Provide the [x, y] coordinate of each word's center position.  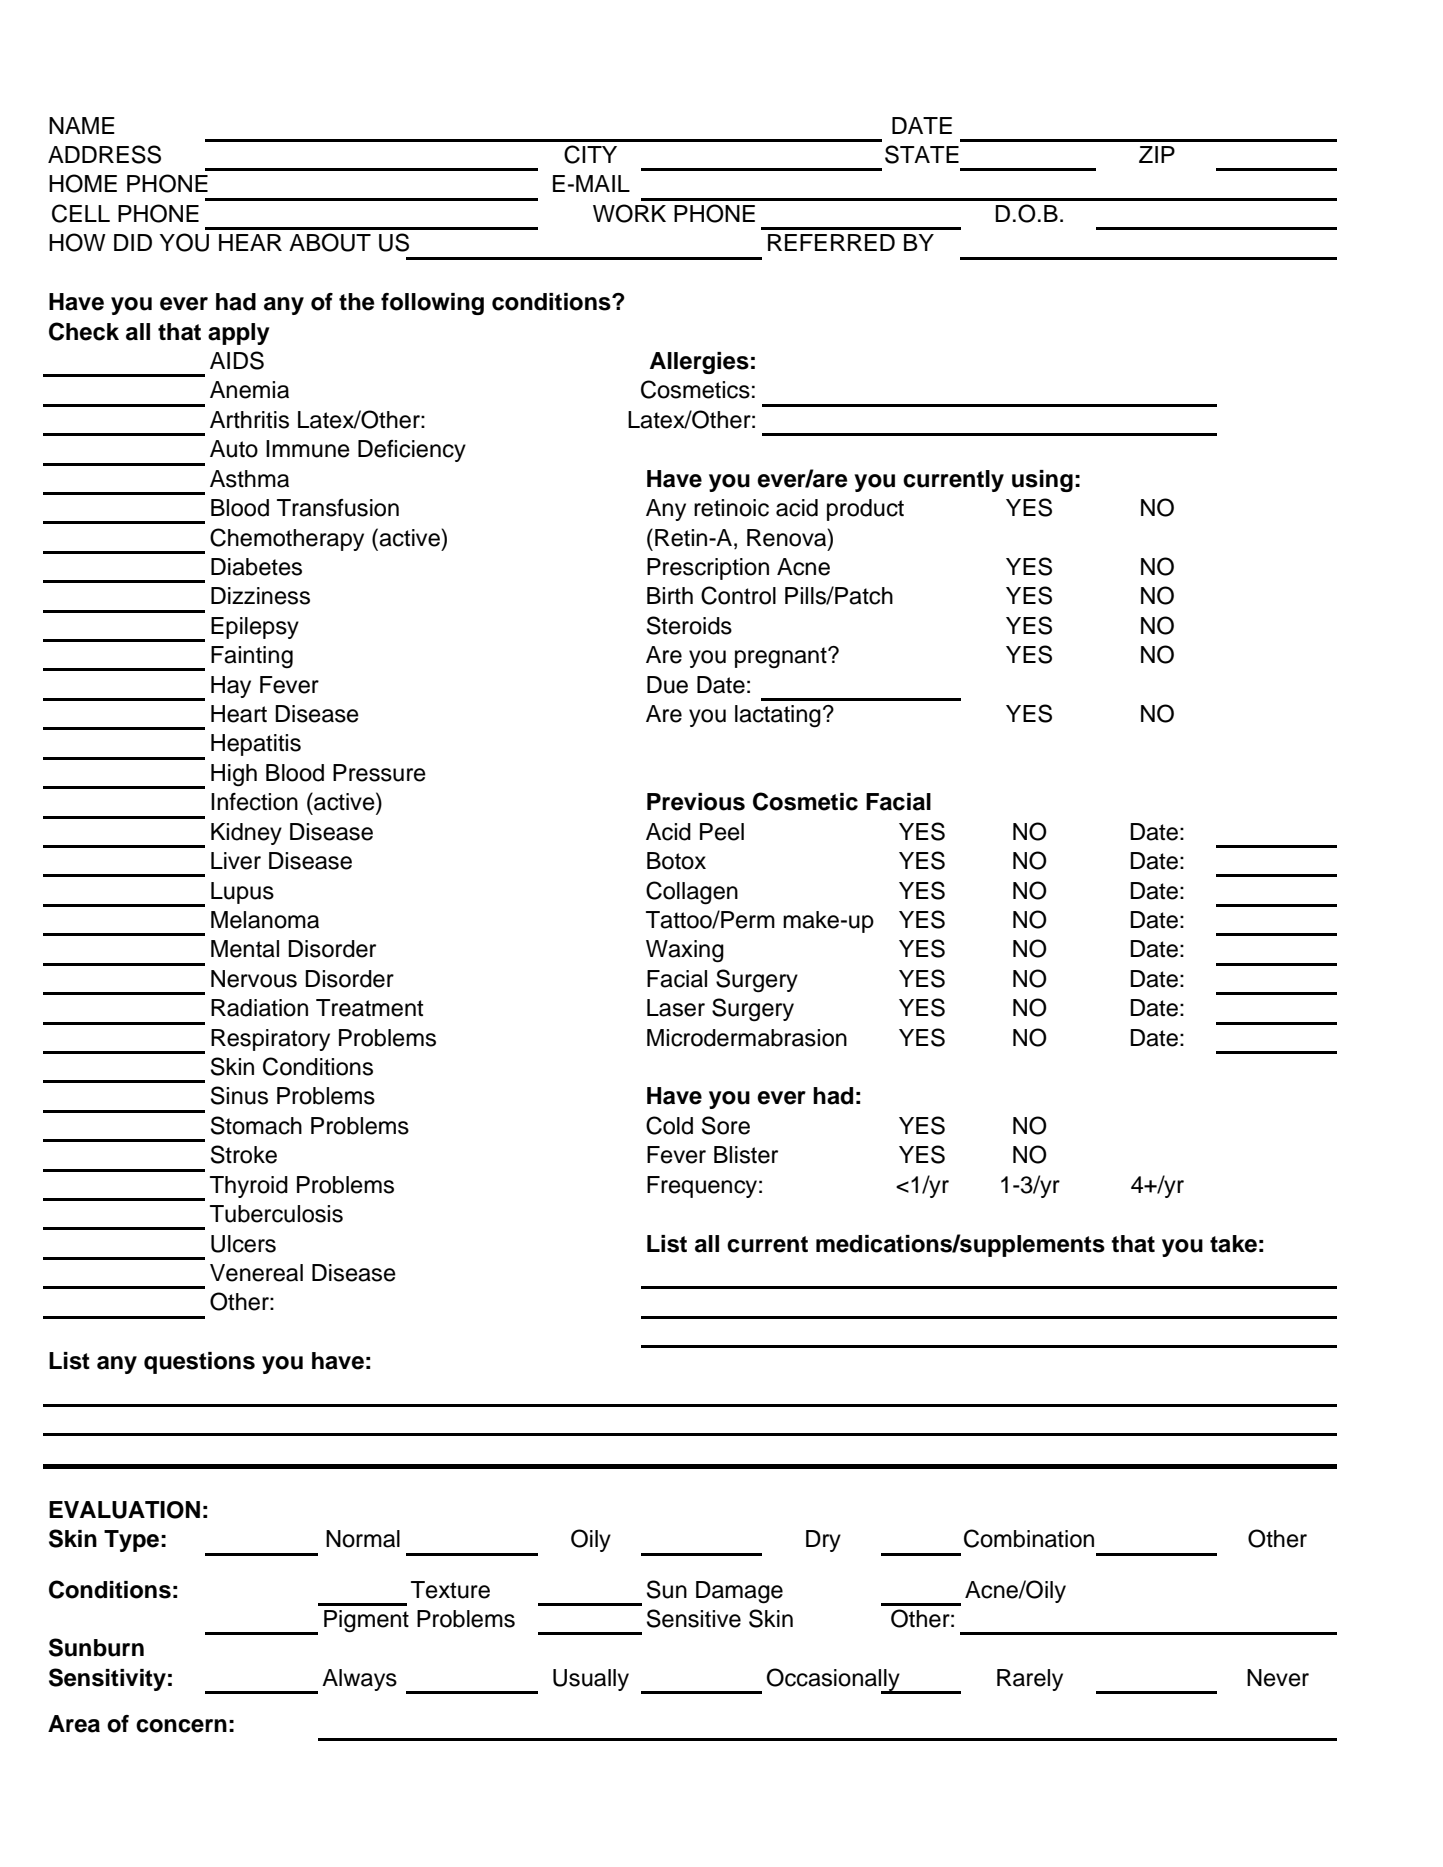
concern [181, 1726]
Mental [245, 949]
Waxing [685, 951]
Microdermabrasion [747, 1038]
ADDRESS [104, 154]
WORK [629, 213]
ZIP [1157, 154]
